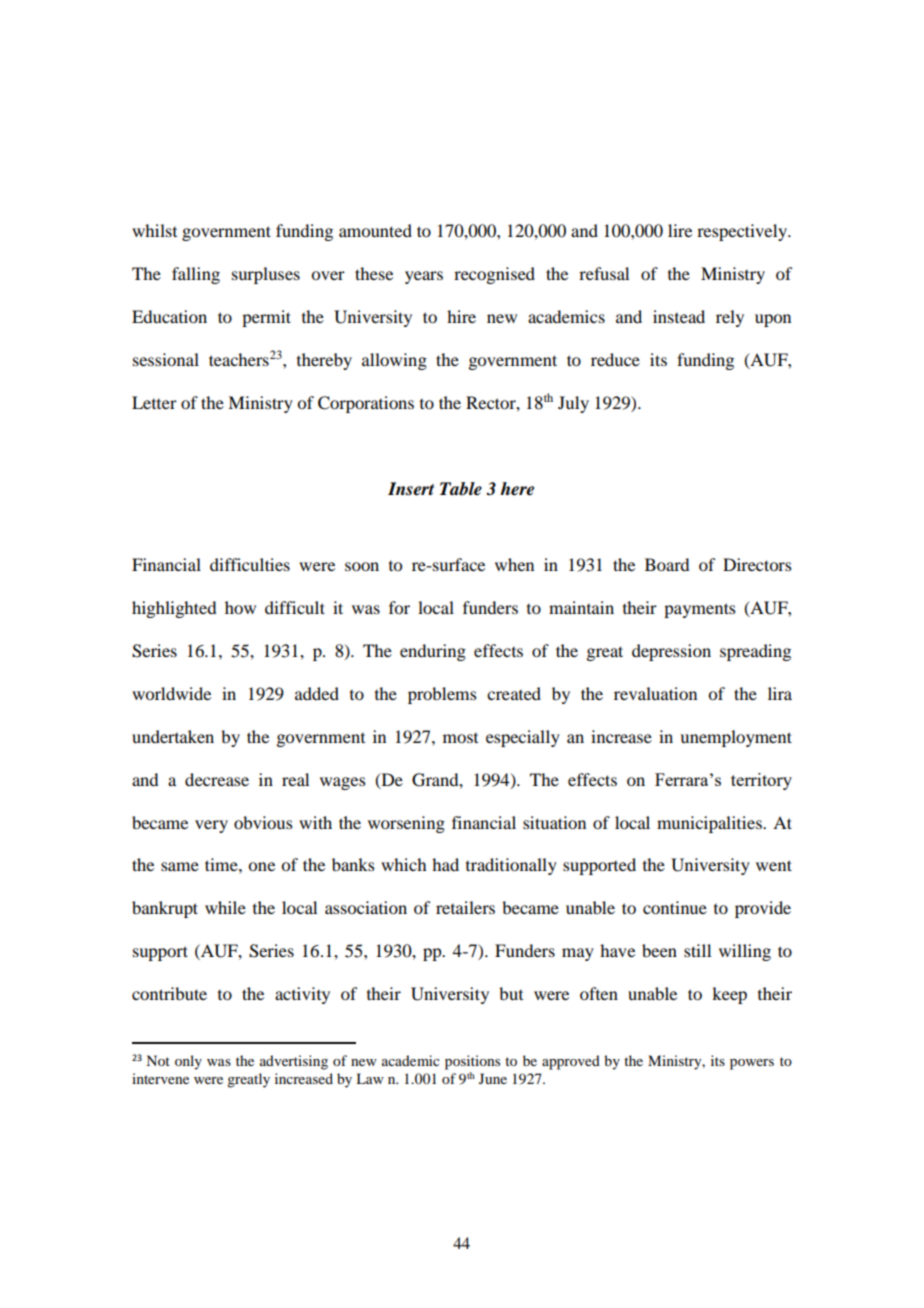  I want to click on recognised, so click(494, 275).
